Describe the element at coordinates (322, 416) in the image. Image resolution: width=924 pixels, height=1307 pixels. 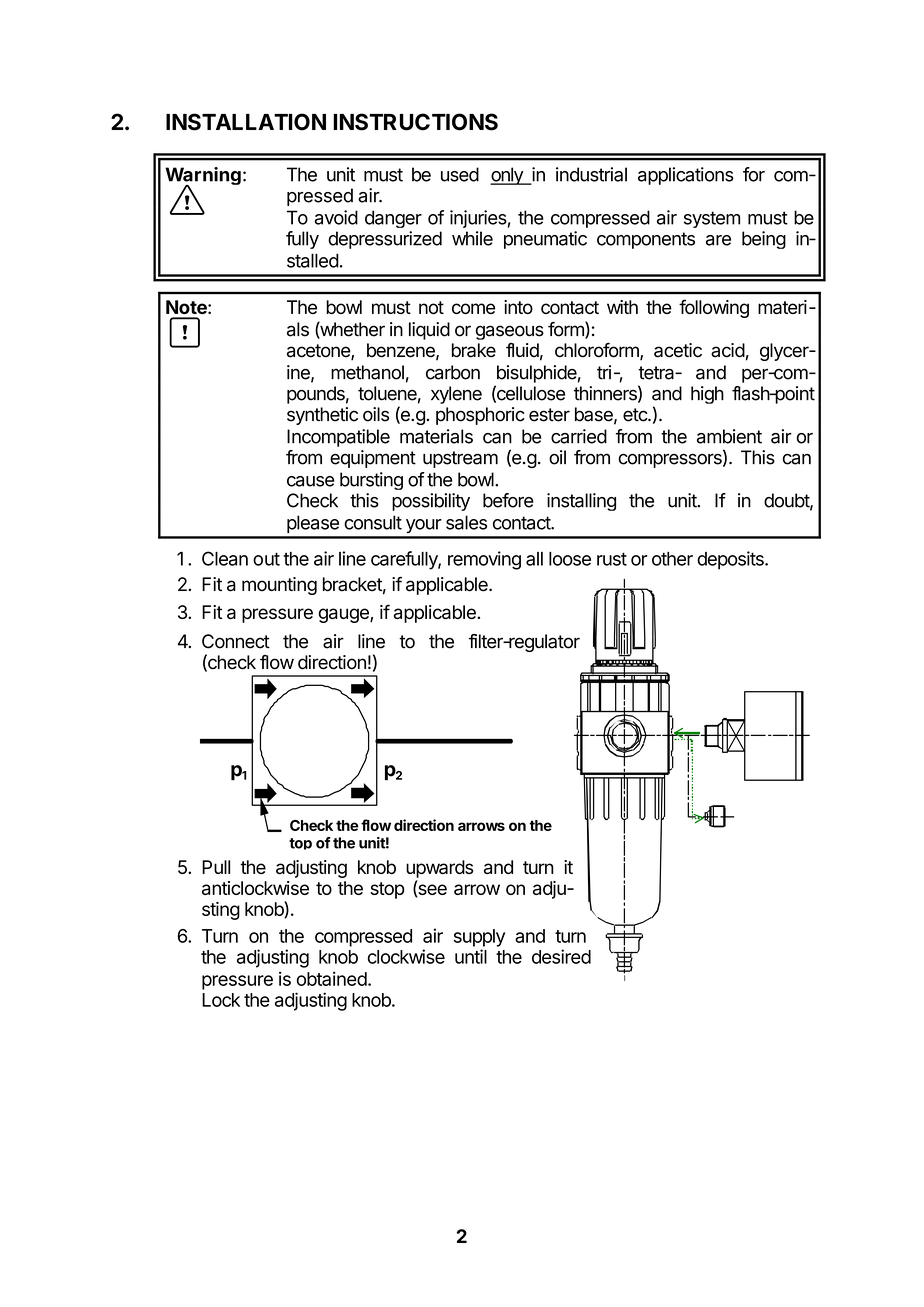
I see `synthetic` at that location.
